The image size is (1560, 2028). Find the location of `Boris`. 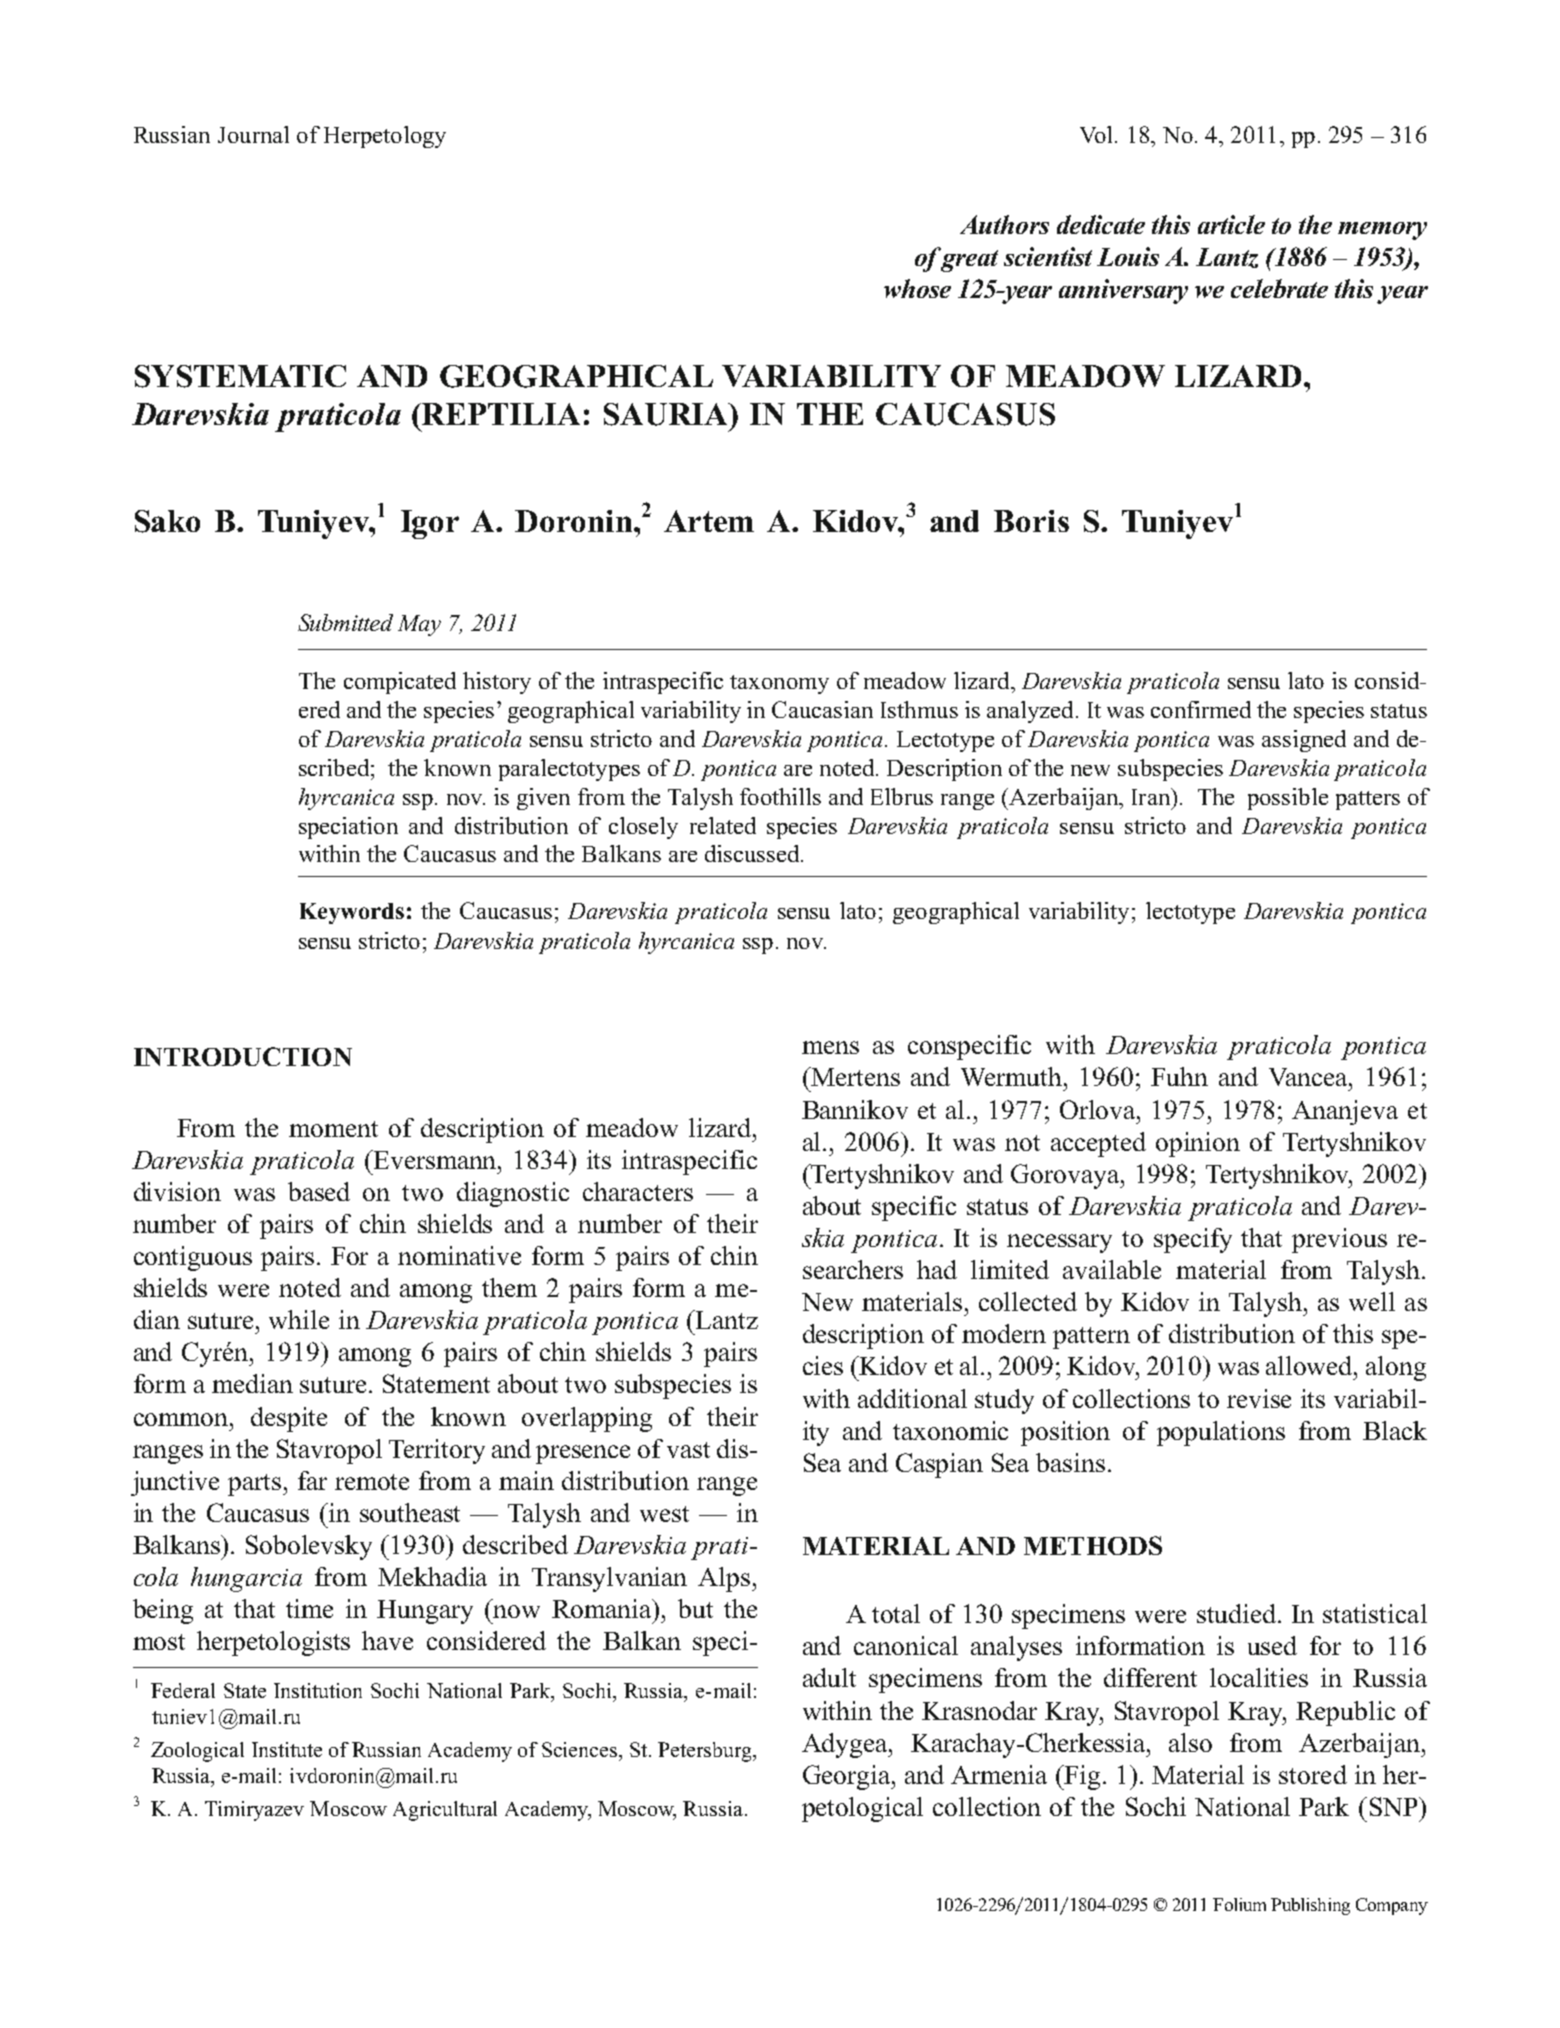

Boris is located at coordinates (1031, 521).
